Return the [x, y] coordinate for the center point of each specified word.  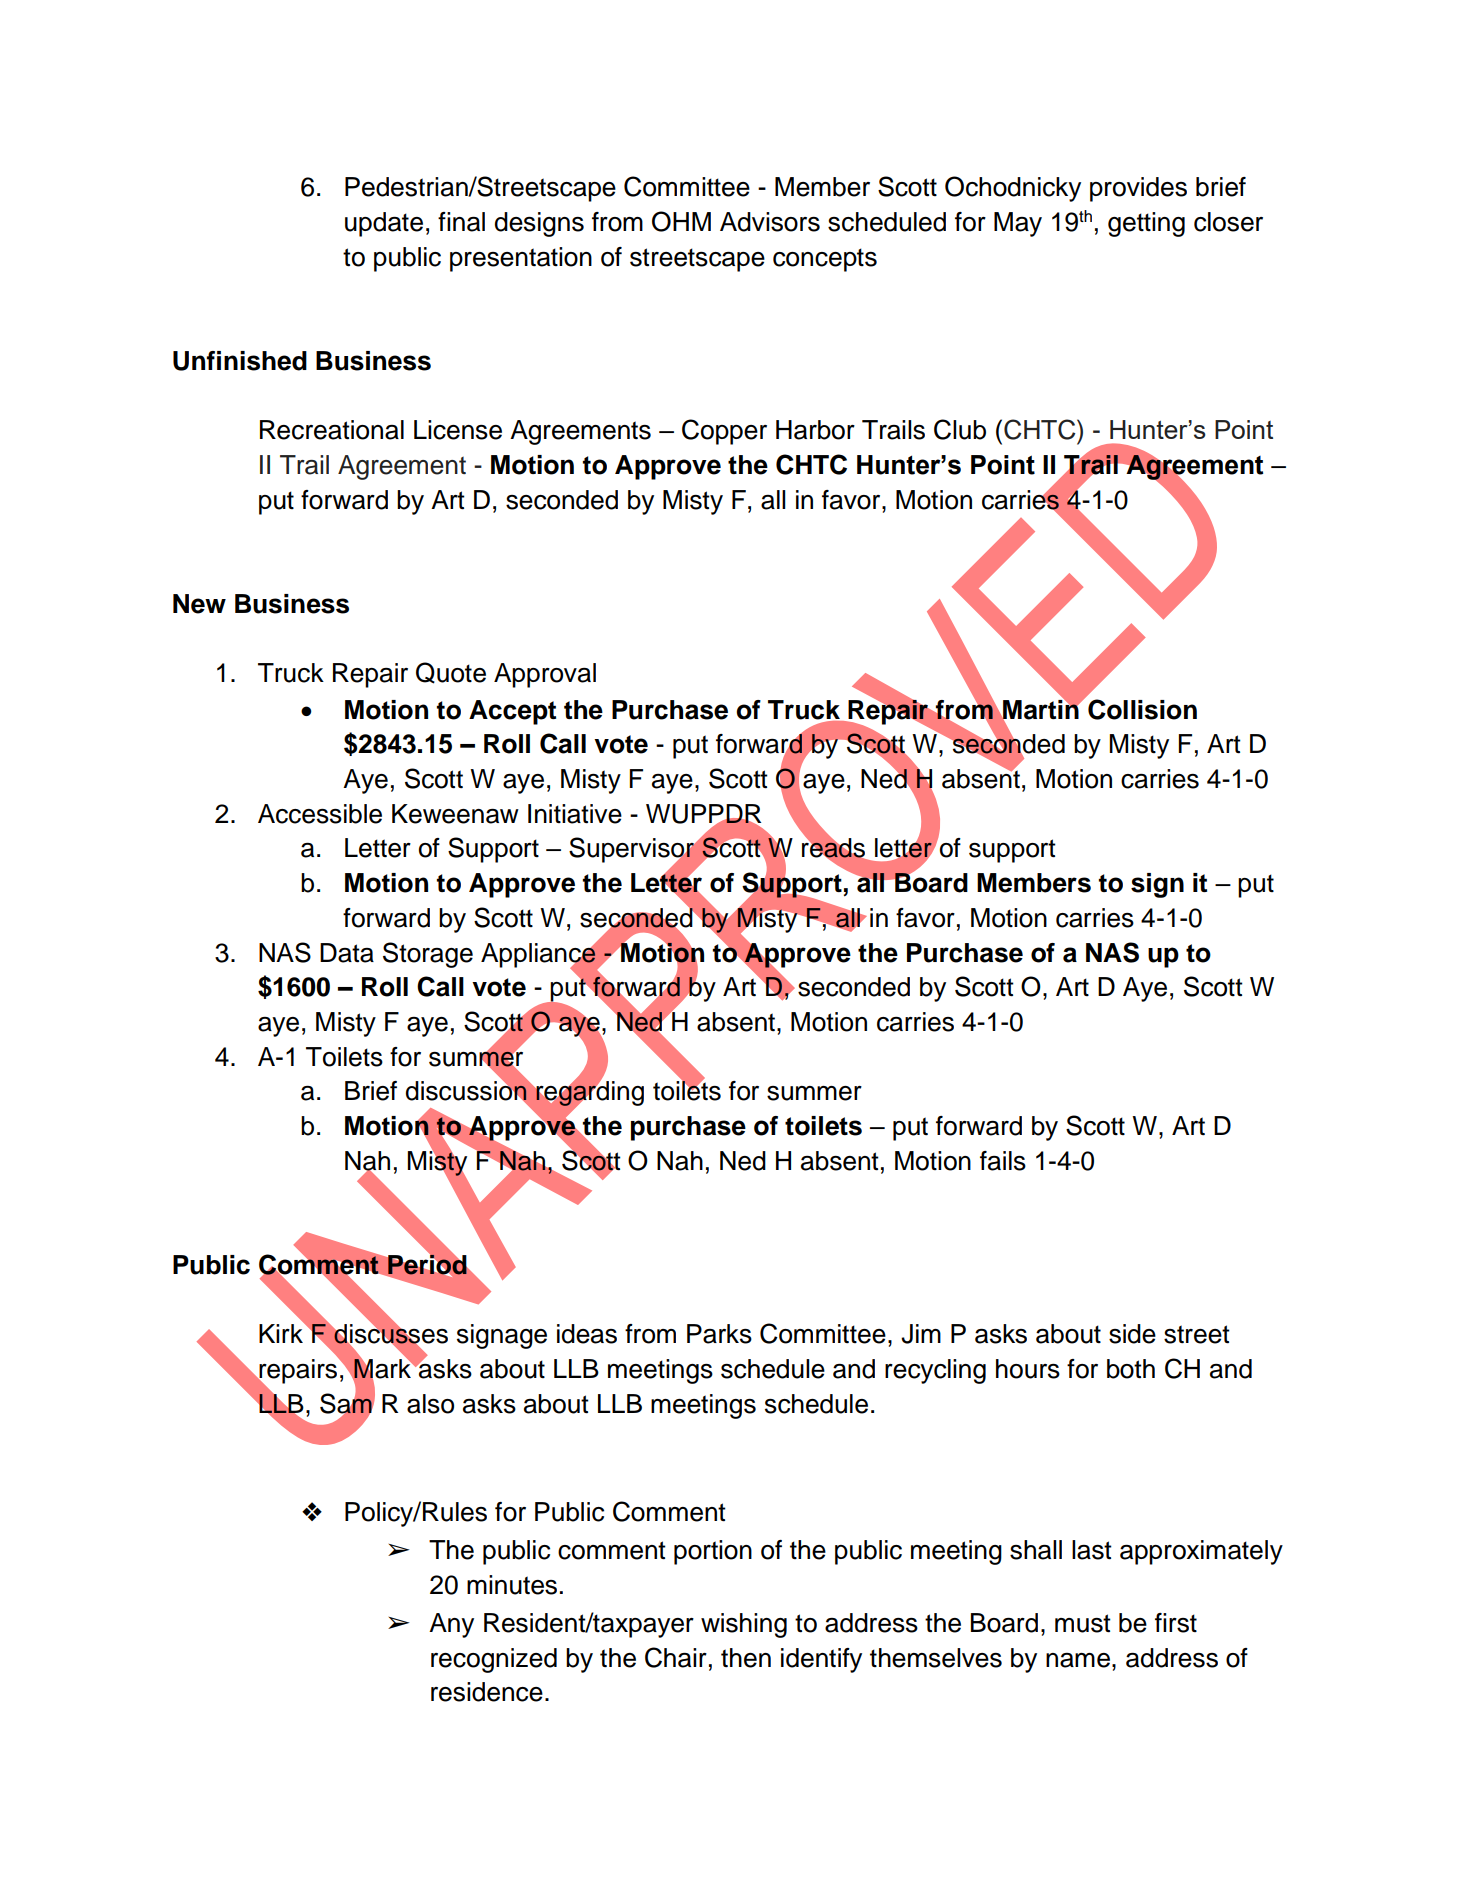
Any [451, 1625]
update [384, 224]
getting [1146, 224]
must [1083, 1623]
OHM [681, 221]
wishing [744, 1625]
